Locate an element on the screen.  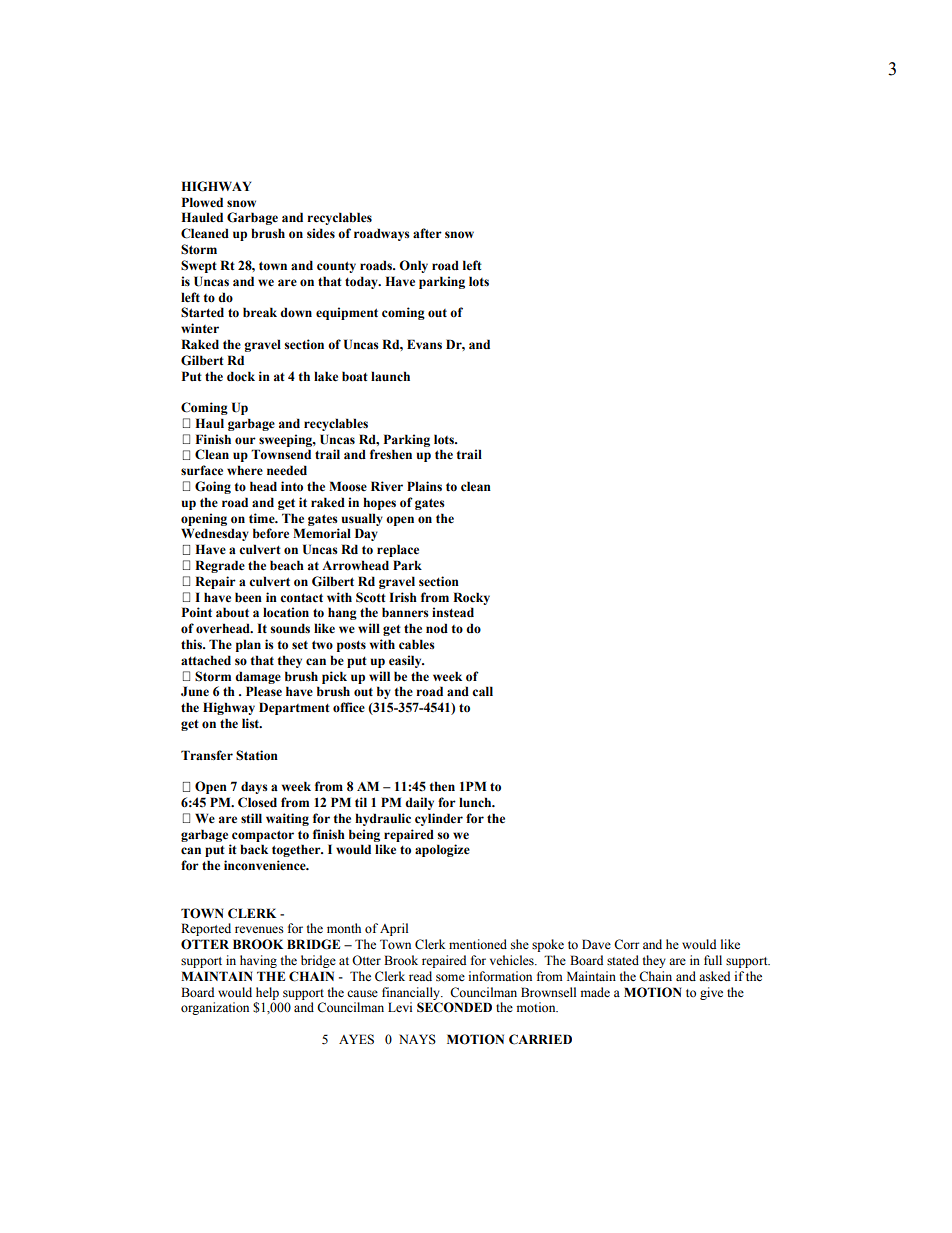
still is located at coordinates (251, 818).
